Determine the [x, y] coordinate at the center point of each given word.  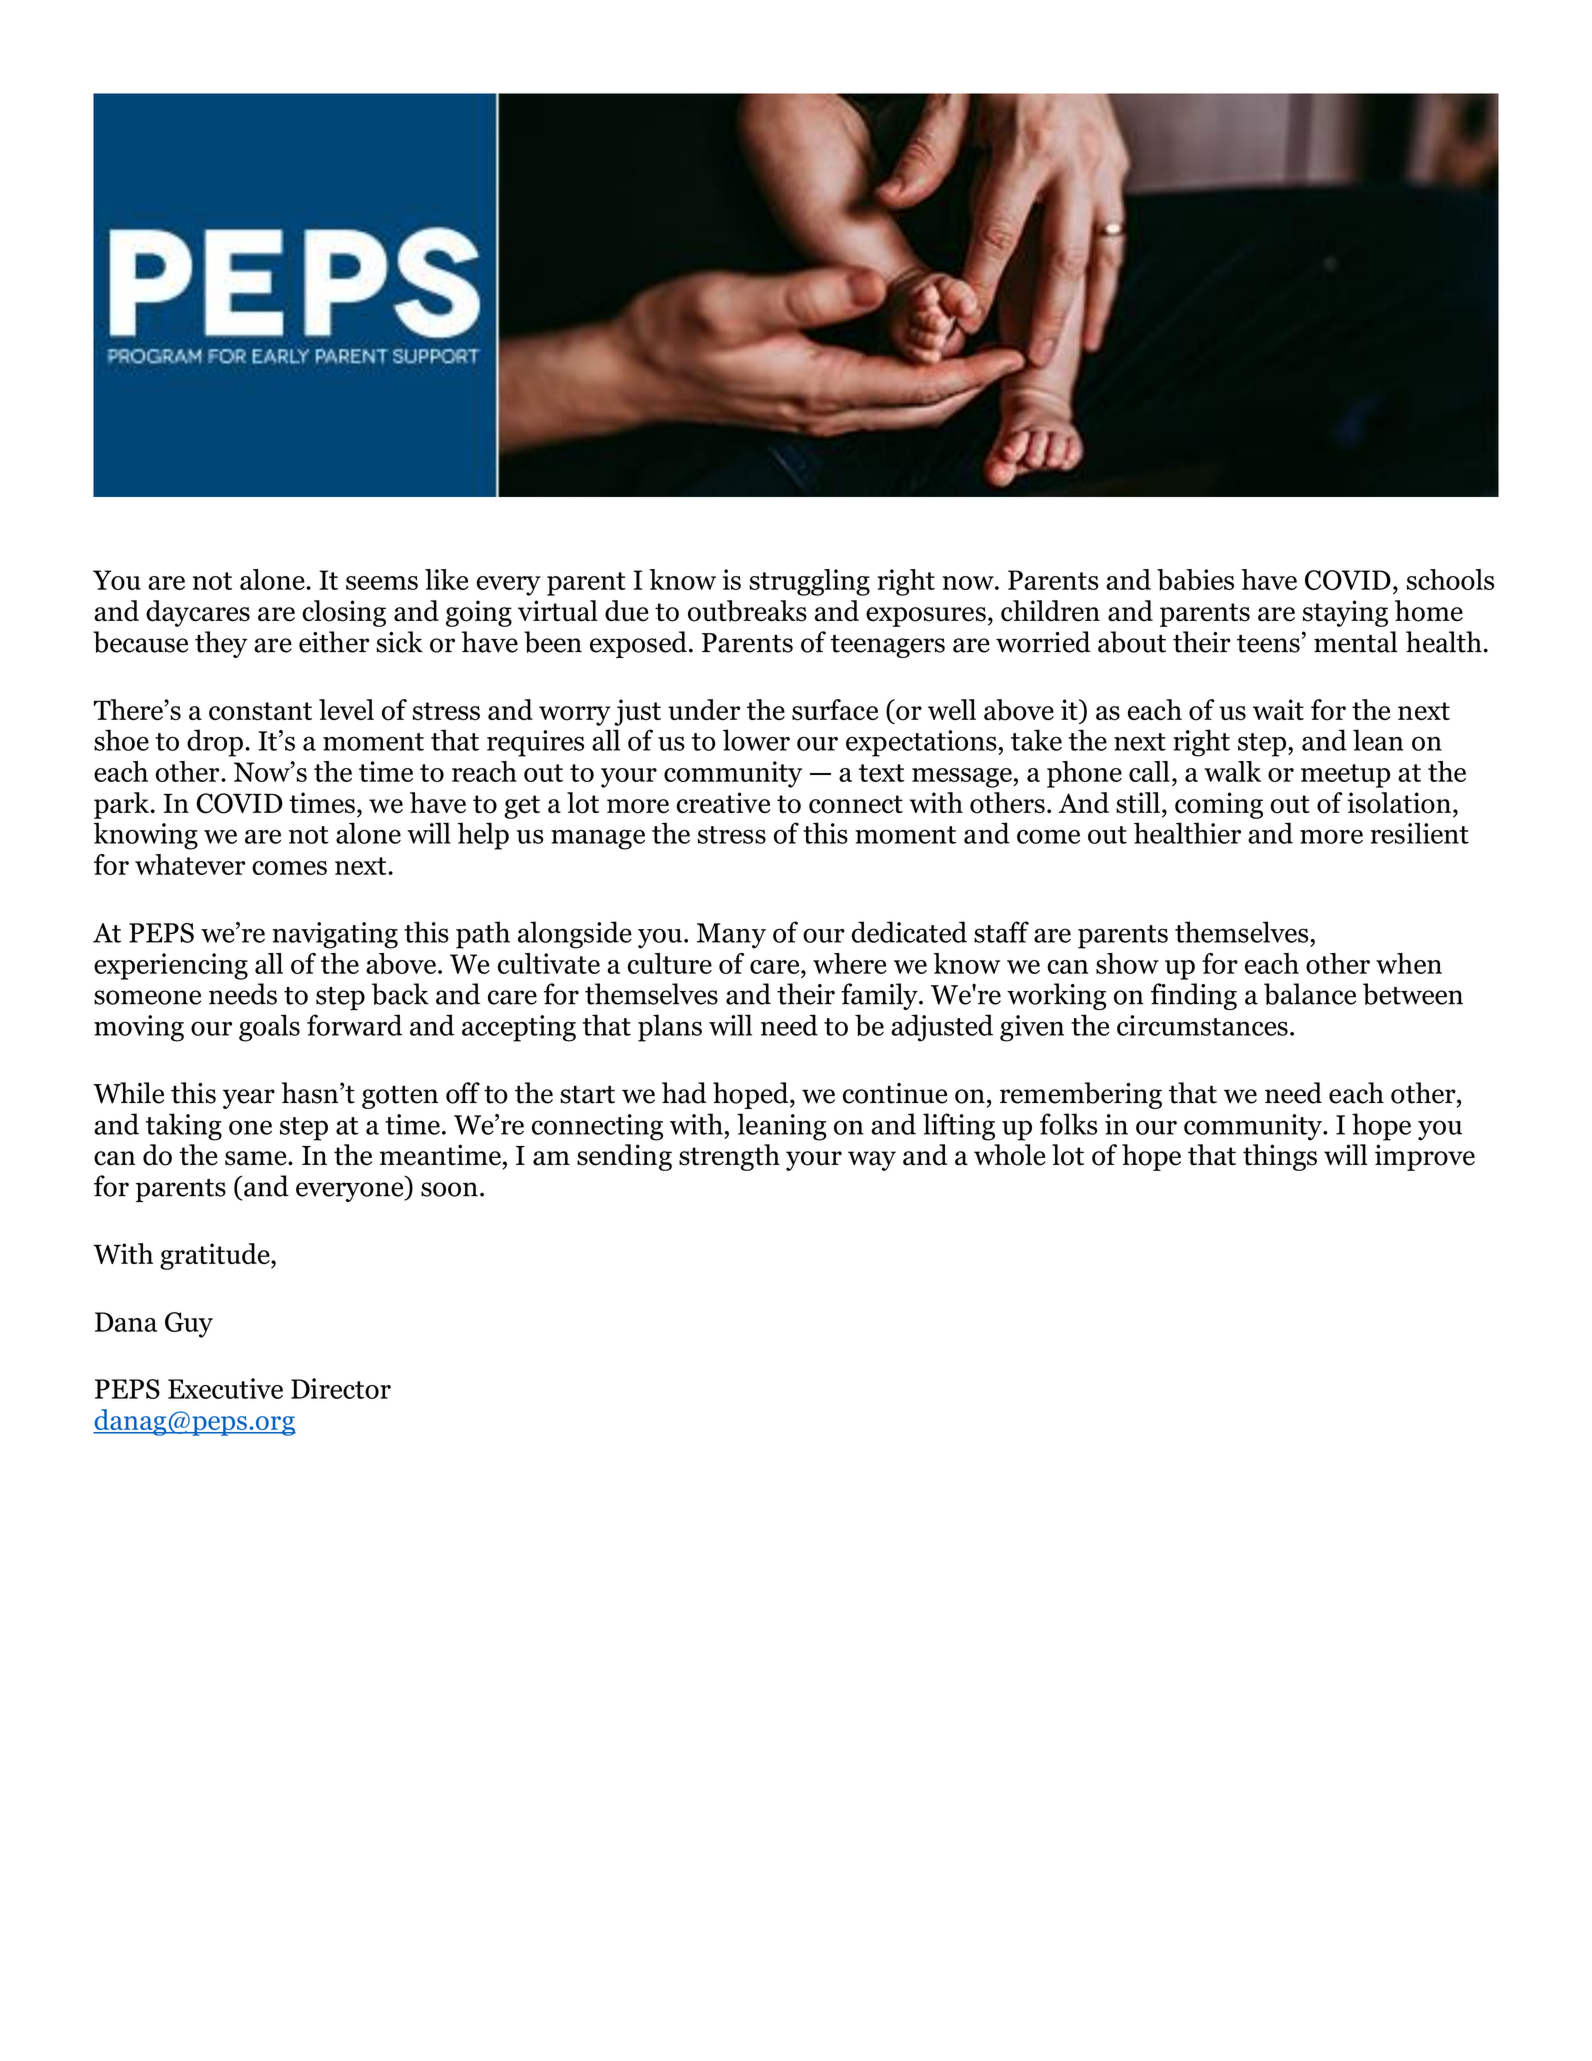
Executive [225, 1388]
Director [341, 1388]
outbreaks [747, 611]
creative [723, 803]
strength [729, 1157]
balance [1310, 994]
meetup [1345, 776]
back [400, 994]
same [257, 1158]
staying [1345, 613]
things [1280, 1157]
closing [344, 613]
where [850, 963]
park [121, 805]
